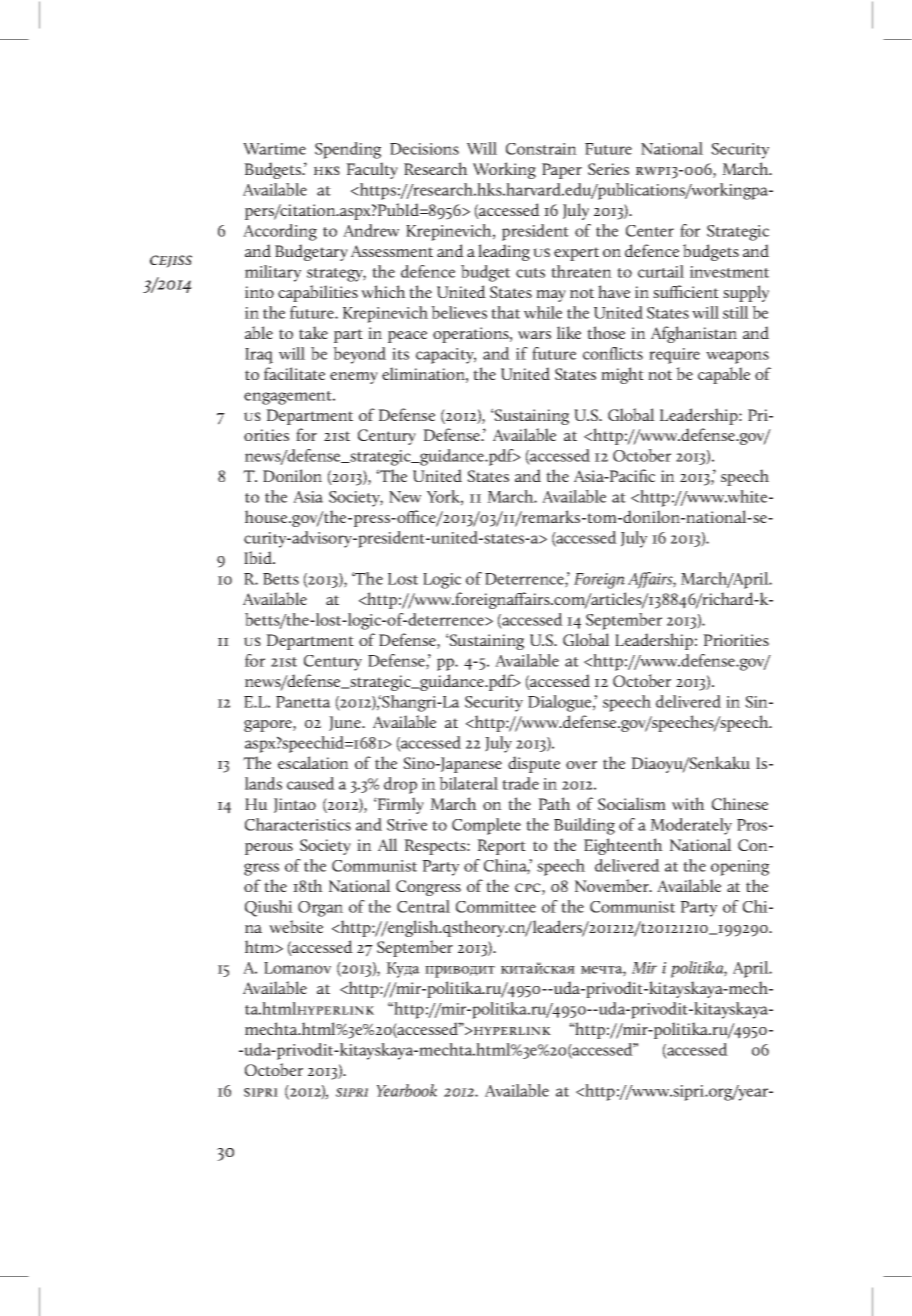  What do you see at coordinates (622, 375) in the document?
I see `might` at bounding box center [622, 375].
